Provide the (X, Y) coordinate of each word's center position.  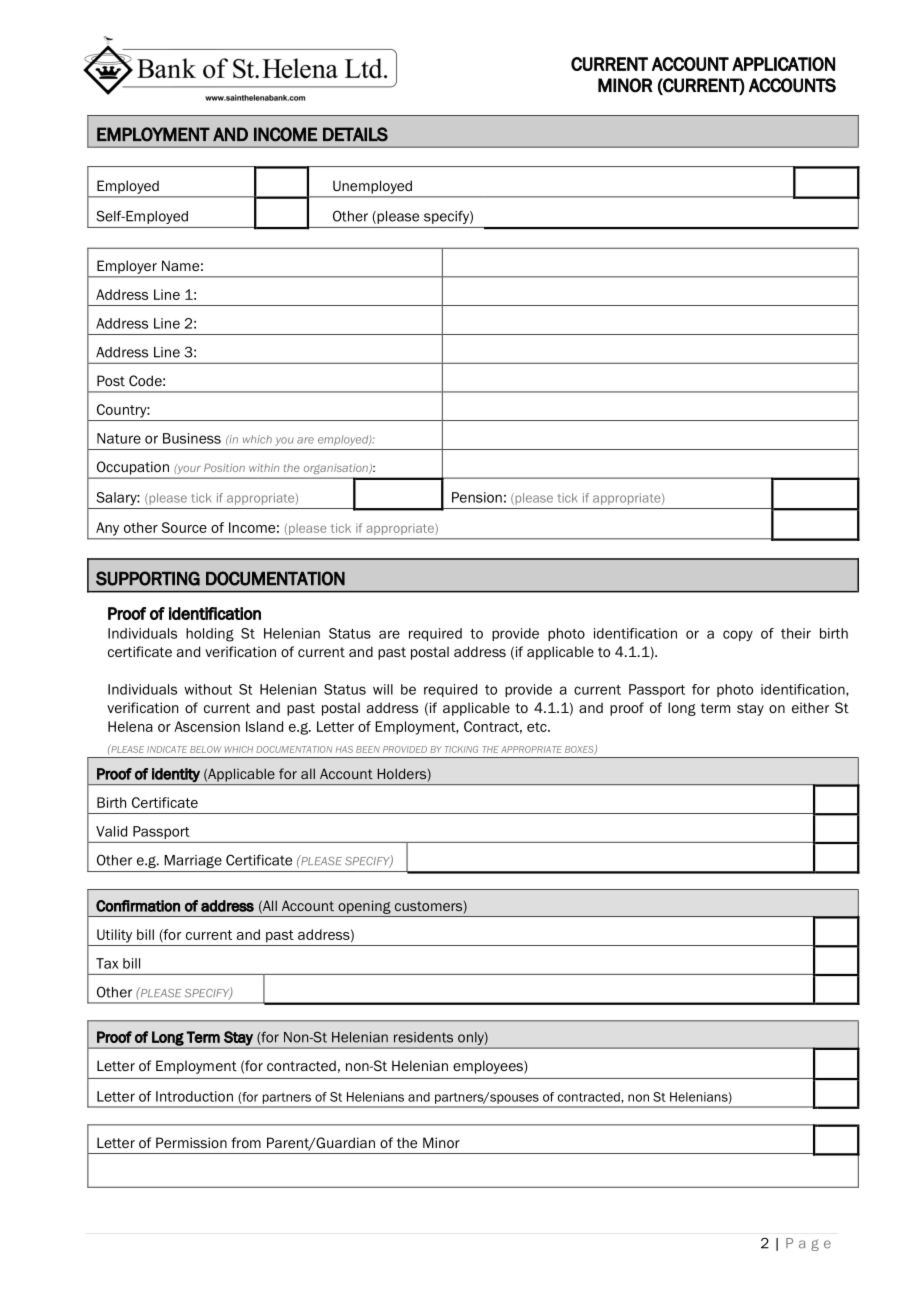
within (264, 468)
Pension (477, 497)
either (810, 707)
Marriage (193, 861)
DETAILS (355, 134)
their (796, 633)
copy (738, 636)
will (383, 689)
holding (210, 635)
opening (364, 907)
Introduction (194, 1096)
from (246, 1142)
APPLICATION (783, 64)
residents (423, 1037)
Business (192, 438)
